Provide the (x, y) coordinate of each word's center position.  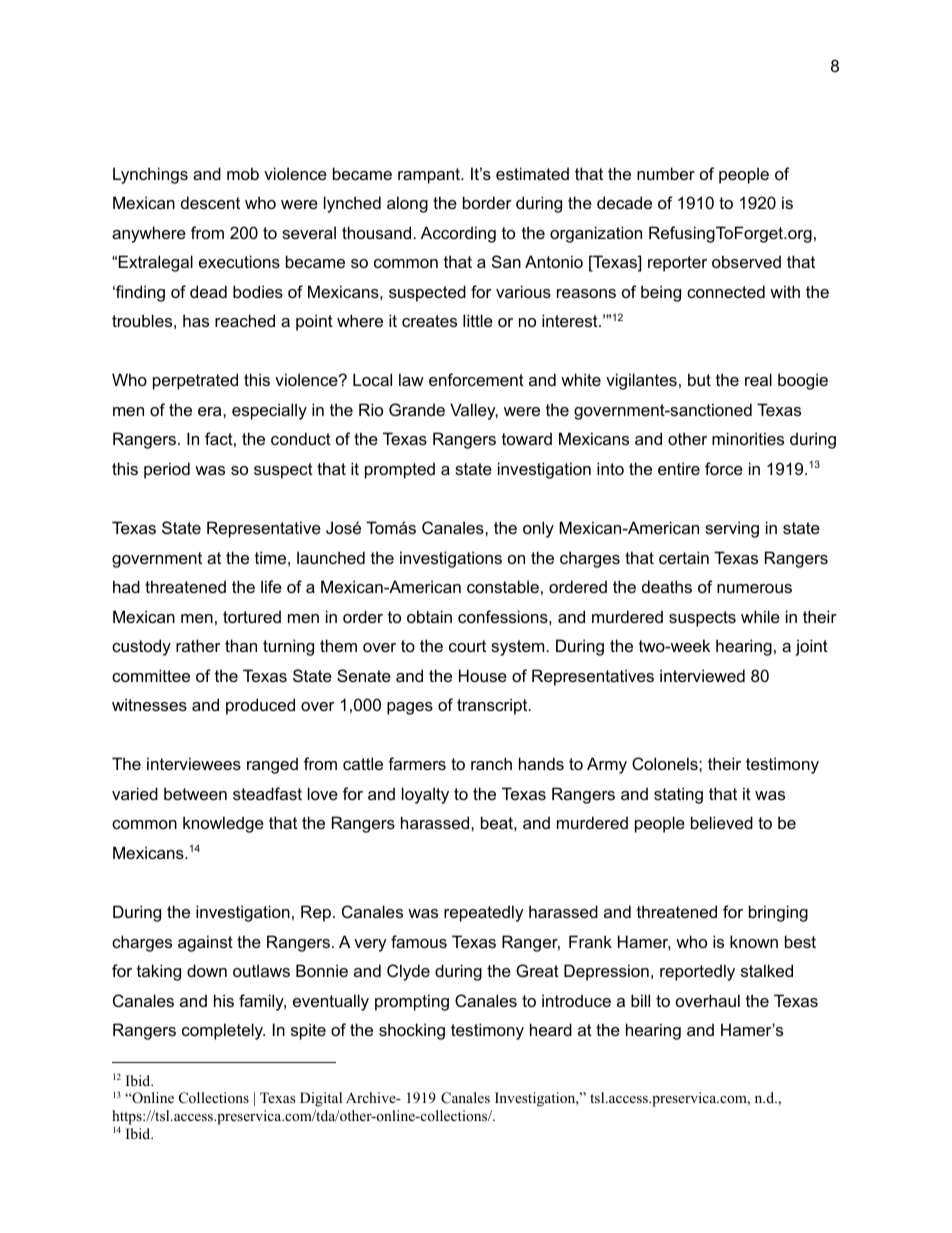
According (458, 234)
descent (210, 202)
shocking (412, 1031)
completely (223, 1031)
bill (640, 1000)
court (467, 646)
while (760, 616)
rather (198, 645)
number (666, 173)
